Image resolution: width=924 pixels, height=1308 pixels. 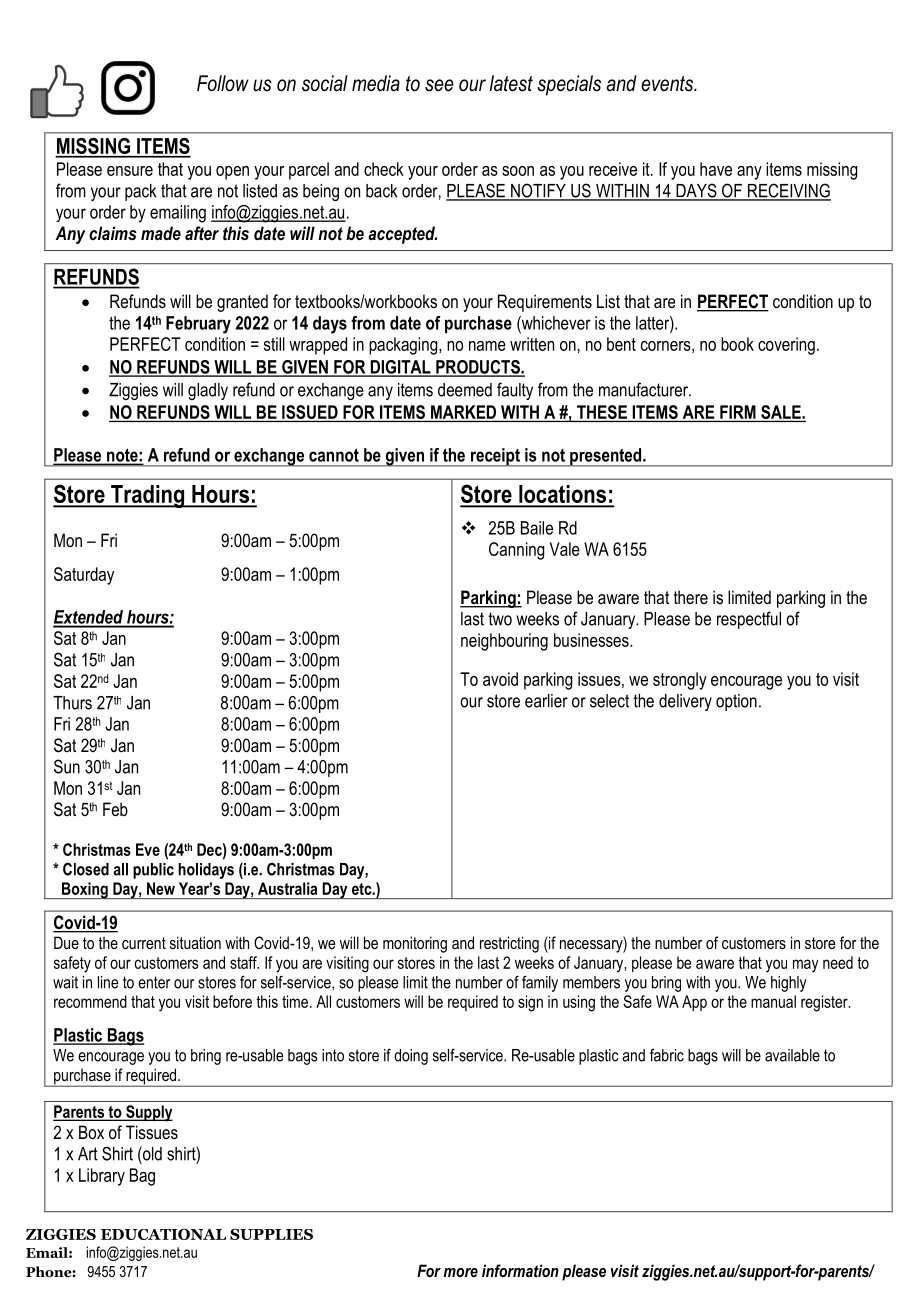 I want to click on FIRM, so click(x=738, y=412).
